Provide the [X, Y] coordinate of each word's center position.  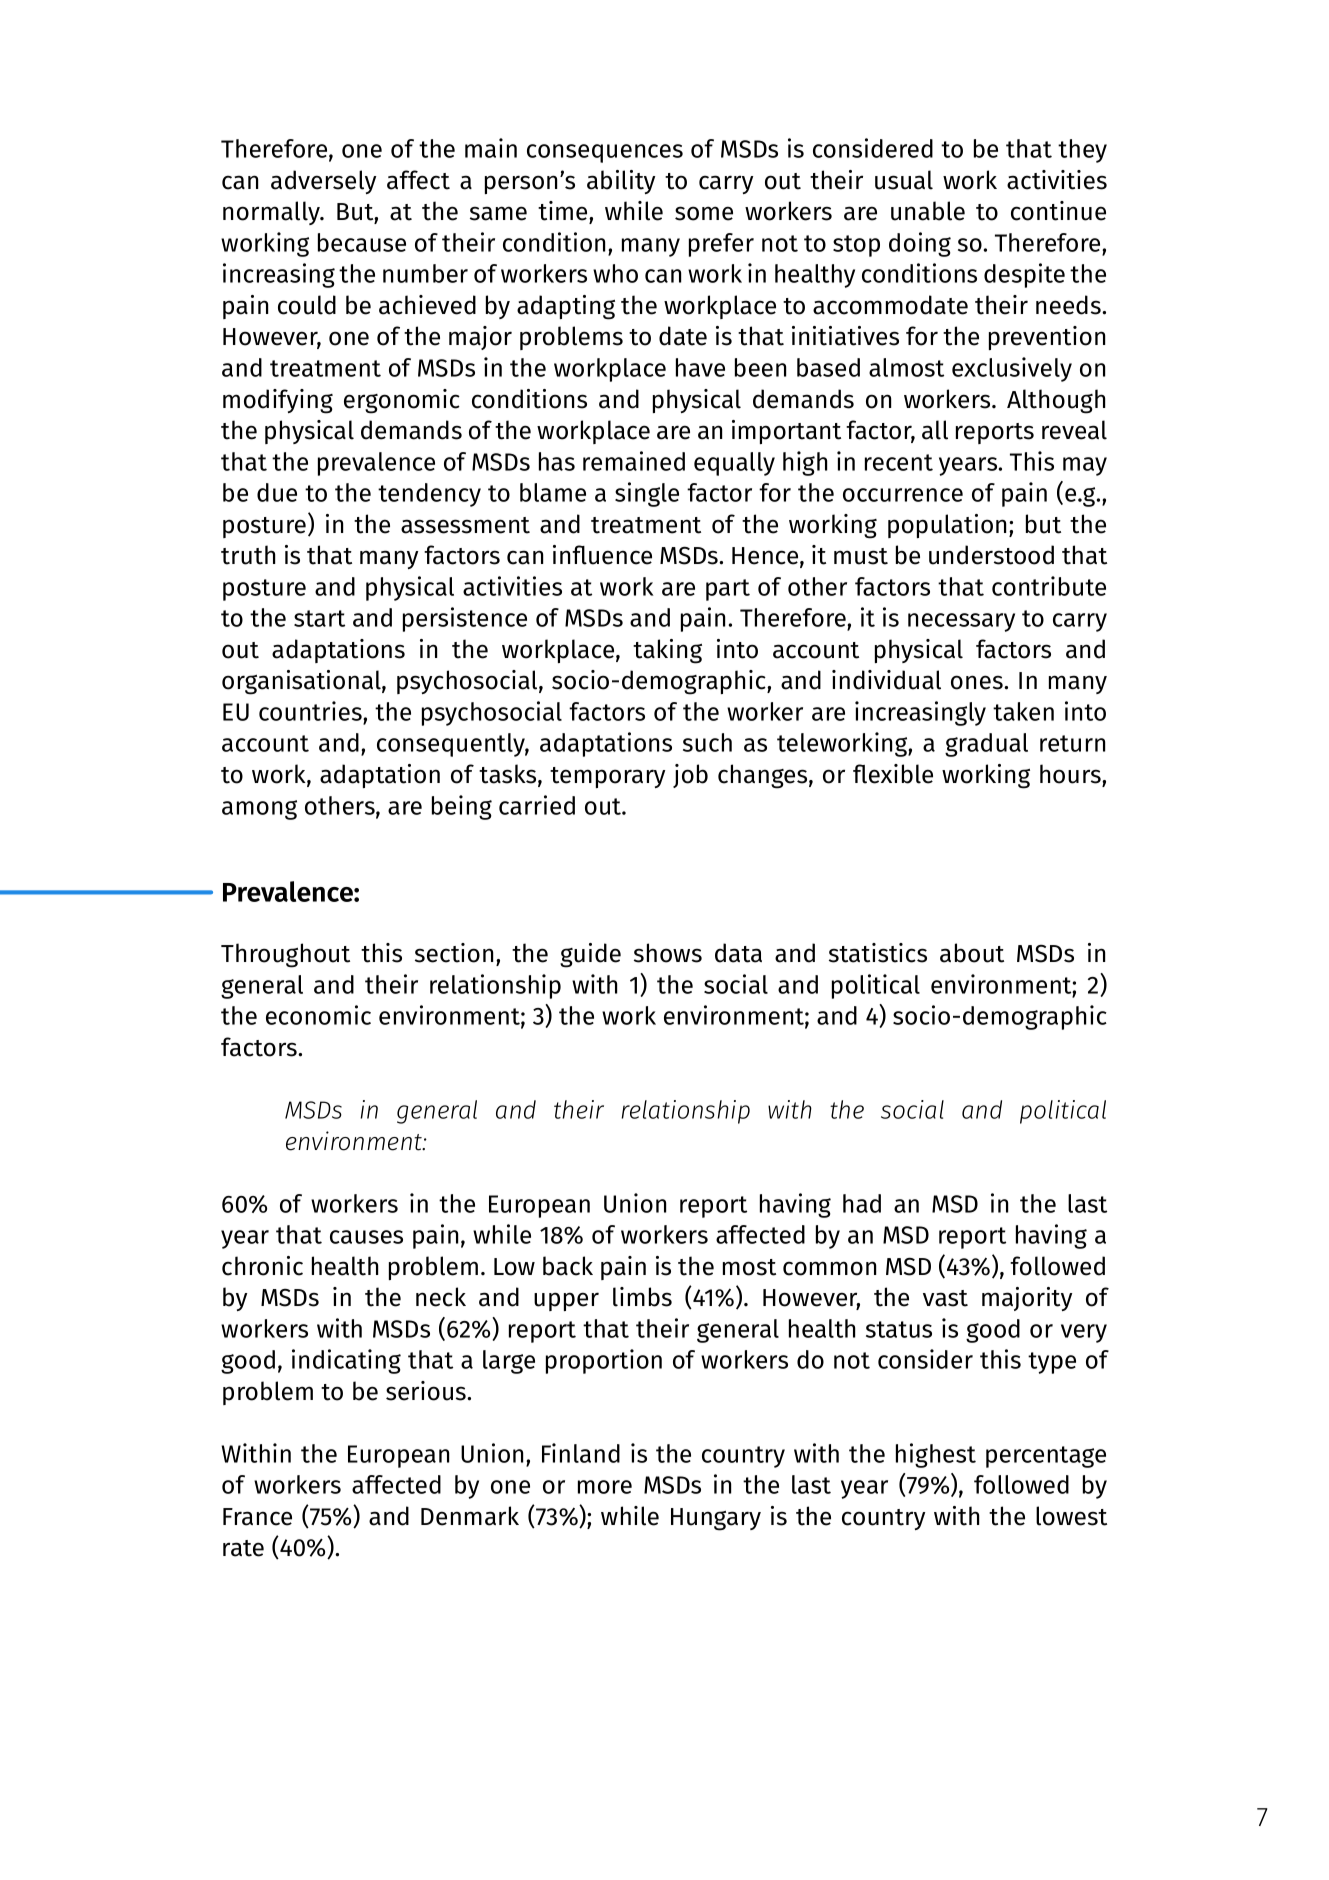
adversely [323, 182]
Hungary [716, 1519]
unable [928, 211]
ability [621, 182]
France [257, 1517]
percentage [1046, 1457]
